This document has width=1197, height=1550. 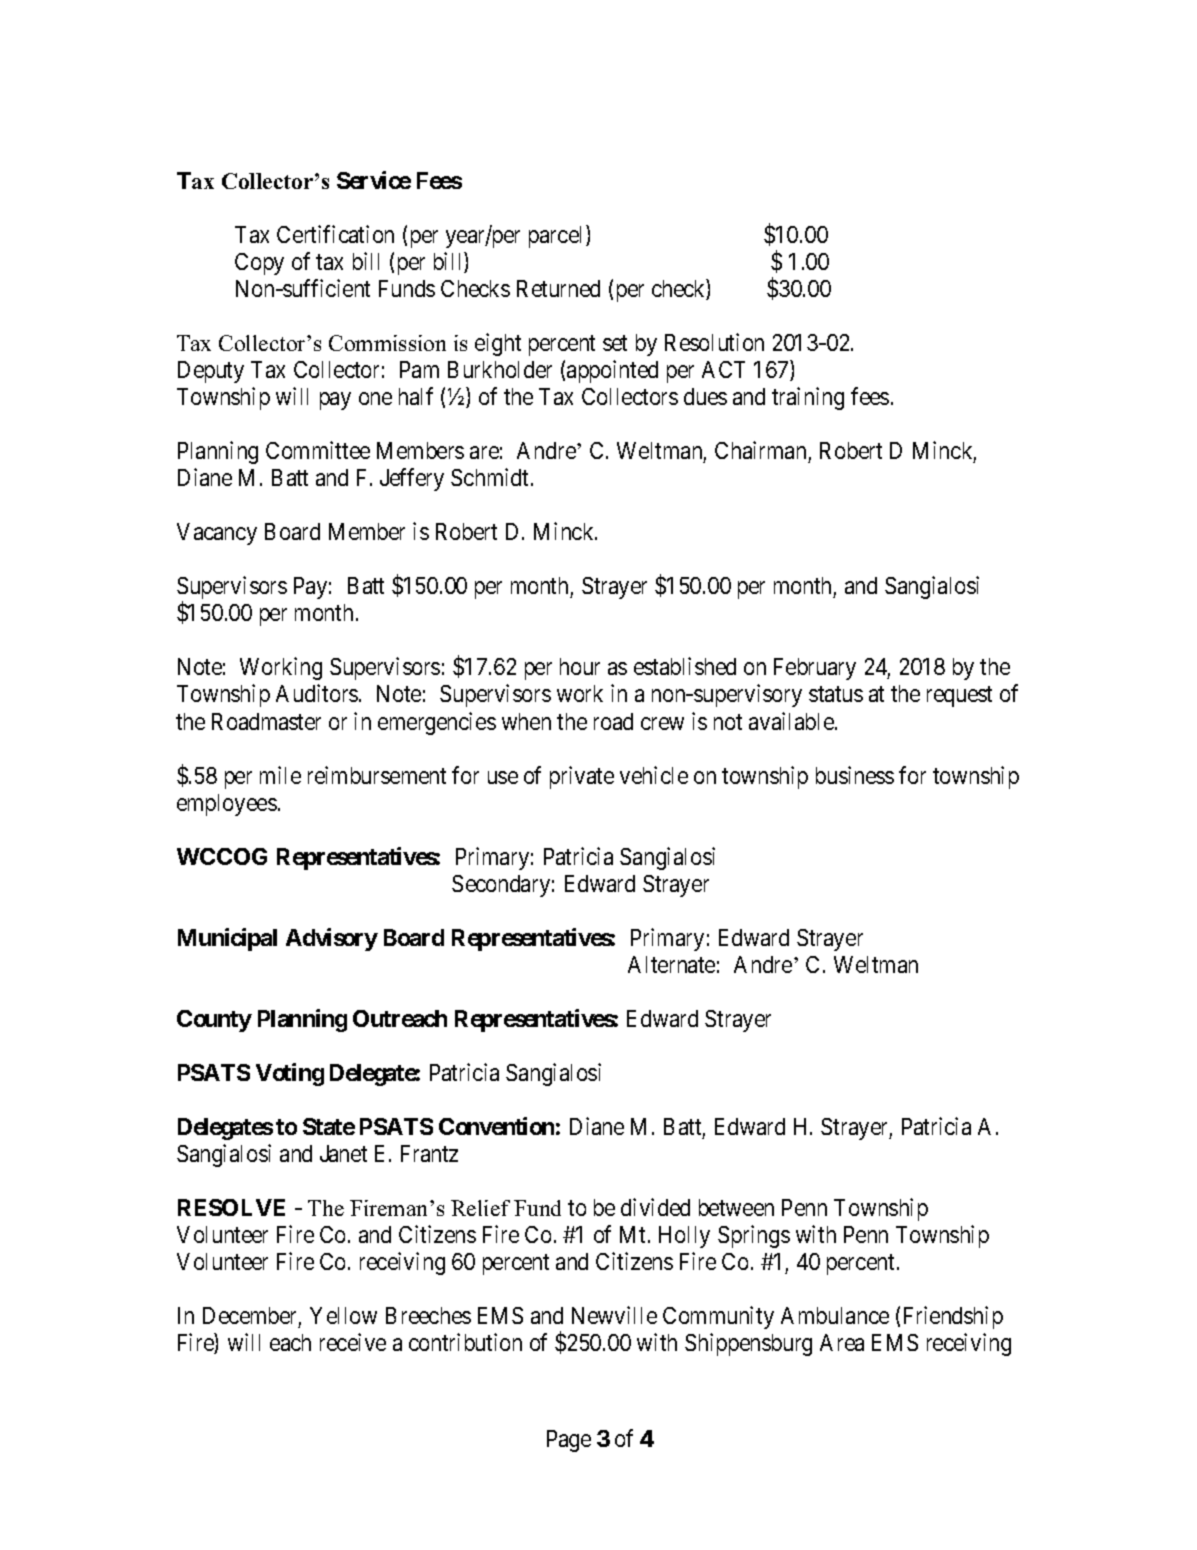 What do you see at coordinates (558, 288) in the document?
I see `Returned` at bounding box center [558, 288].
